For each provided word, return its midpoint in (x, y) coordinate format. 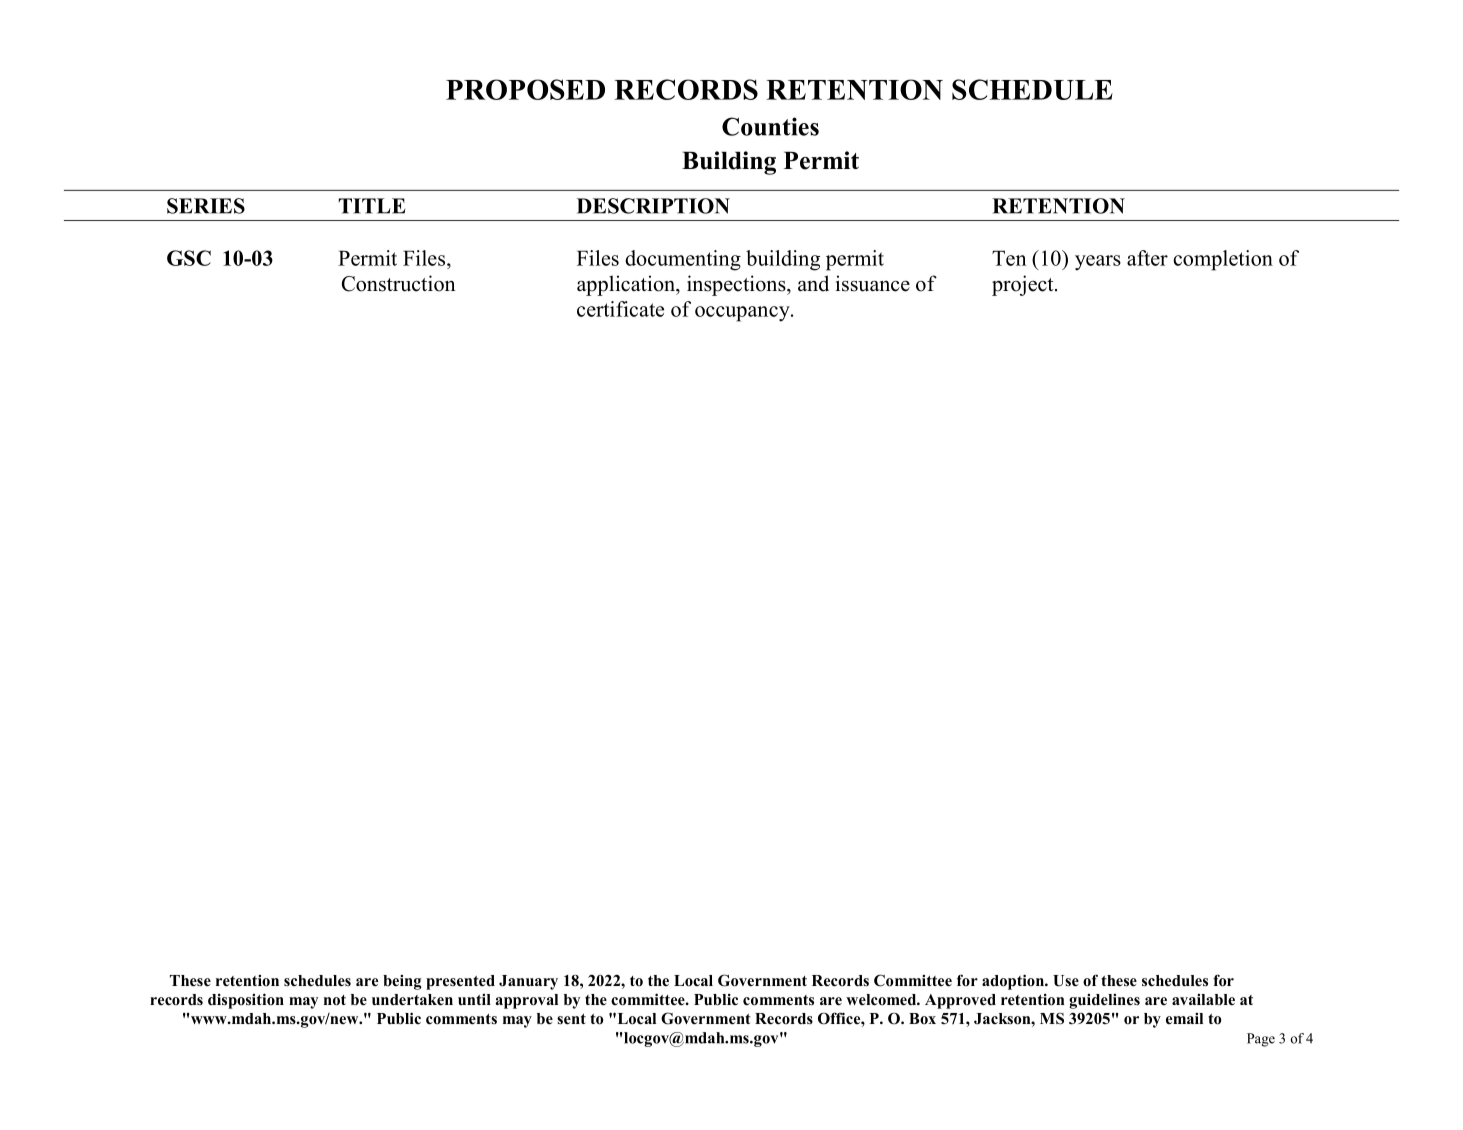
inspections (737, 285)
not (335, 1000)
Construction (399, 283)
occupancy (743, 314)
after (1147, 258)
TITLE (371, 206)
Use (1066, 981)
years (1098, 263)
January (528, 982)
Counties (770, 126)
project (1024, 285)
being (402, 982)
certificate (620, 309)
